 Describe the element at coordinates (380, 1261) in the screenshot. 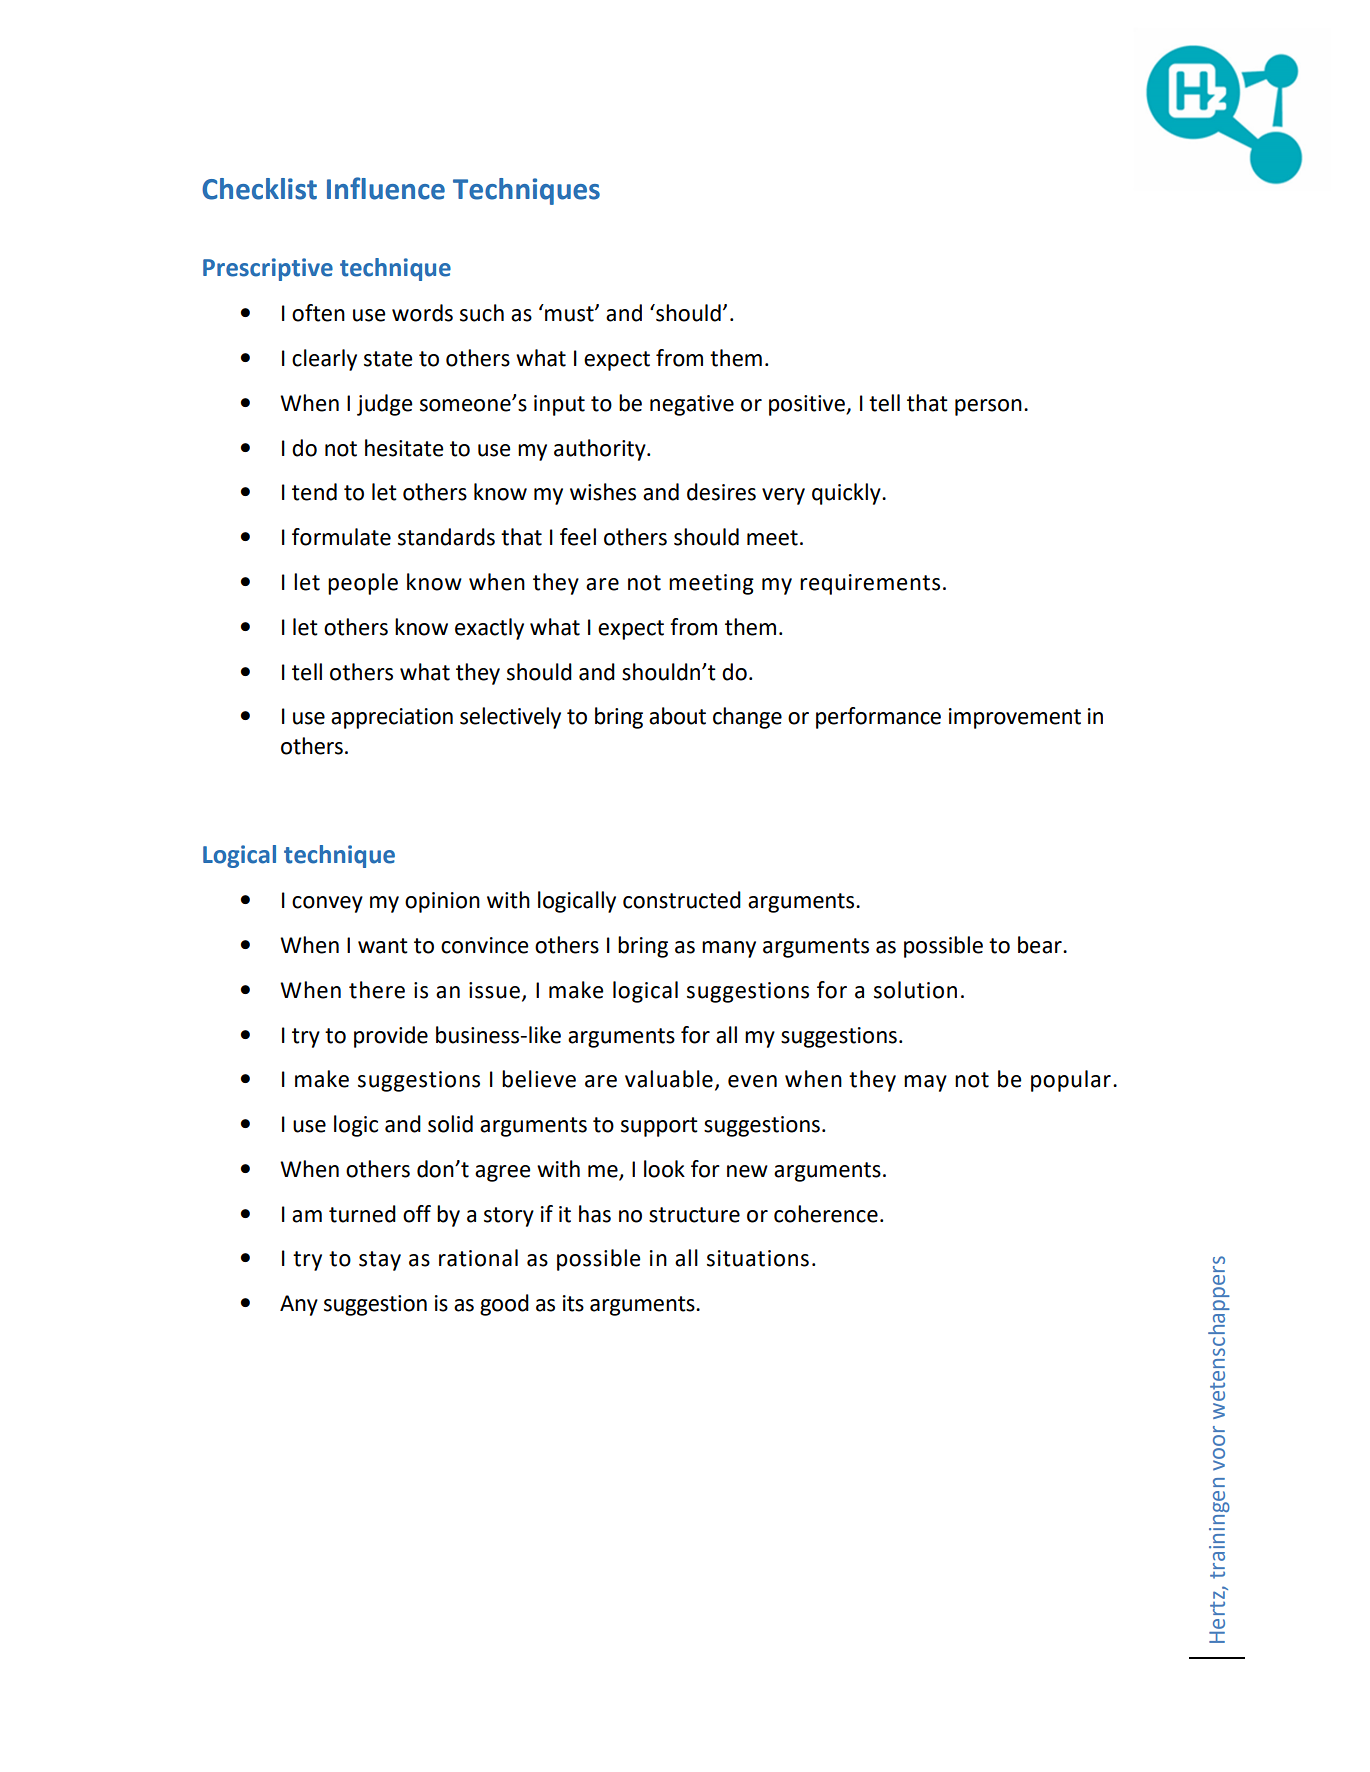

I see `stay` at that location.
